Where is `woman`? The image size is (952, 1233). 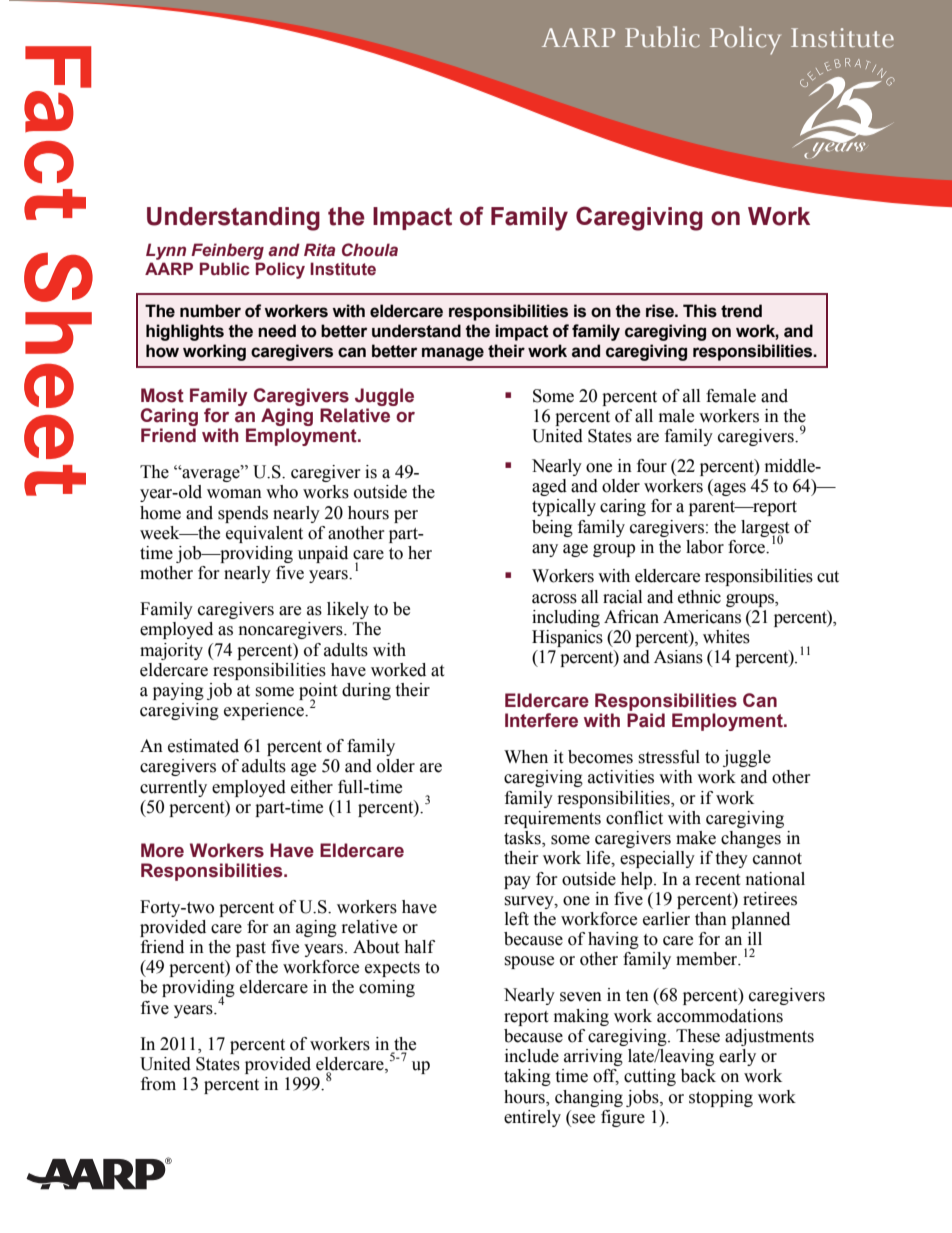 woman is located at coordinates (234, 494).
